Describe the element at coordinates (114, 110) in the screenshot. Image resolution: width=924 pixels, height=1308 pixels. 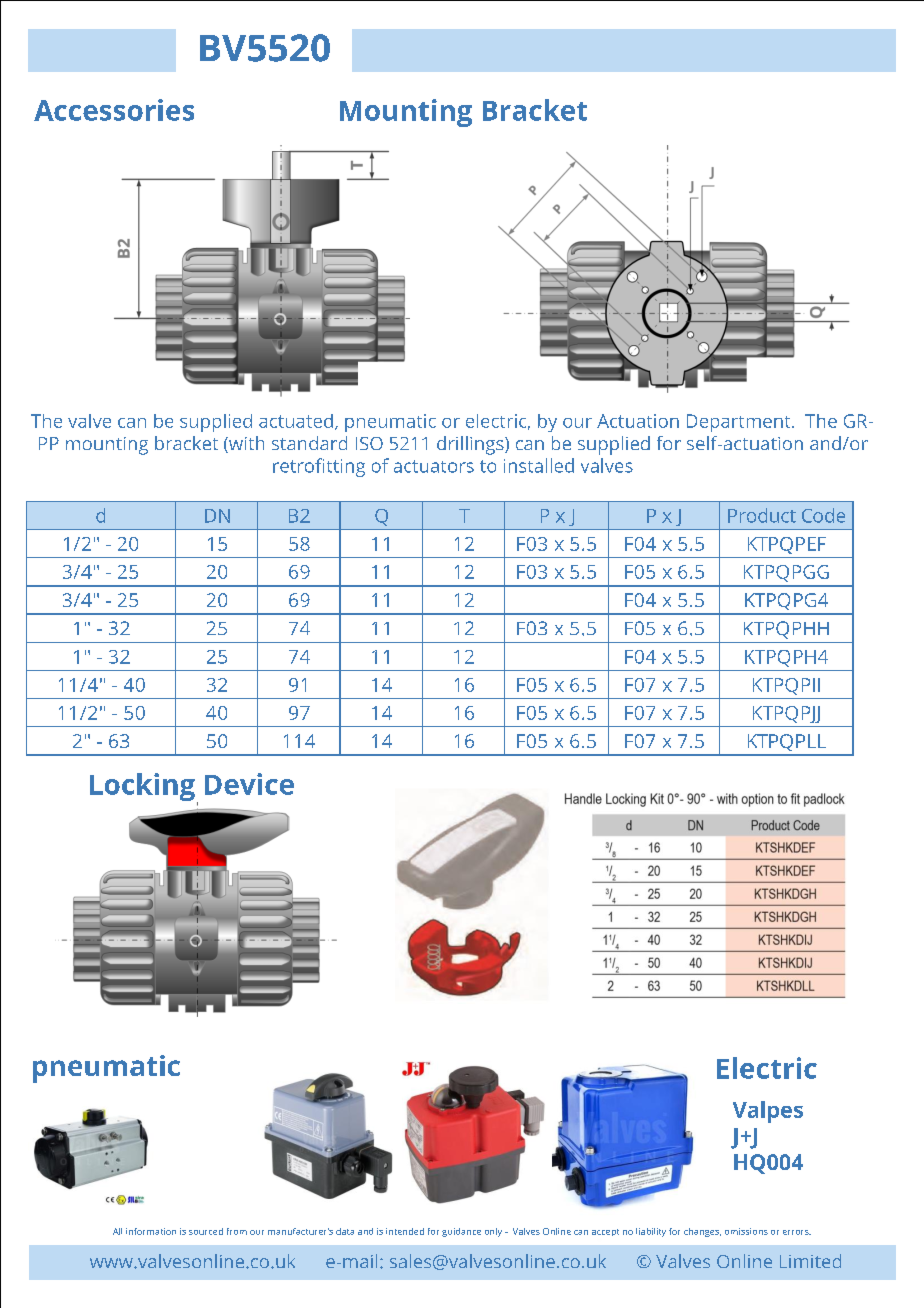
I see `Accessories` at that location.
